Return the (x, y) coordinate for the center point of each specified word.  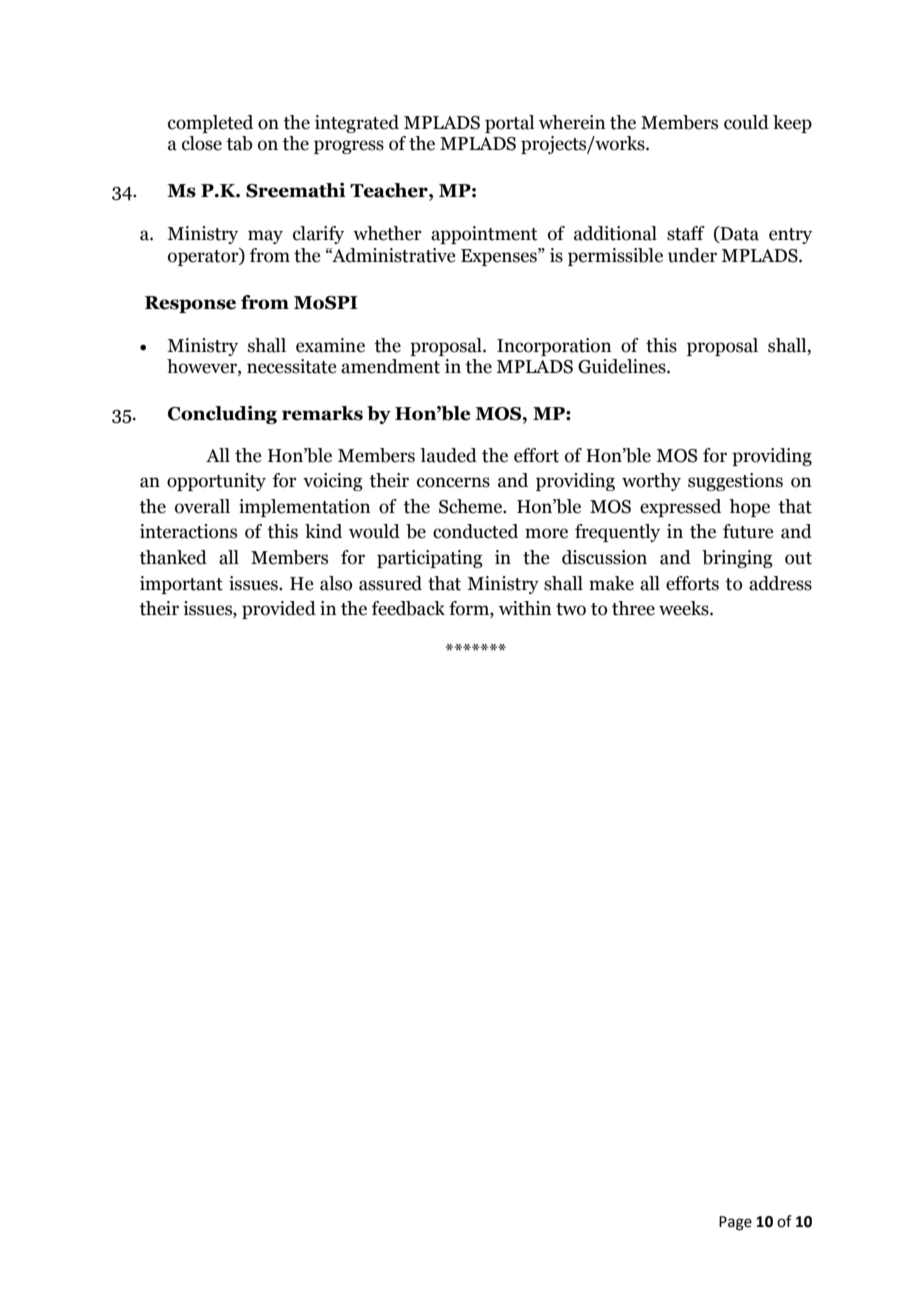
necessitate (291, 366)
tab (239, 143)
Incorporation (554, 347)
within (525, 608)
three (633, 608)
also (336, 583)
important (181, 585)
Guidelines (623, 366)
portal (509, 124)
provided (279, 610)
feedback (408, 608)
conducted (475, 531)
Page (735, 1223)
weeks (685, 608)
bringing (737, 559)
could (746, 122)
